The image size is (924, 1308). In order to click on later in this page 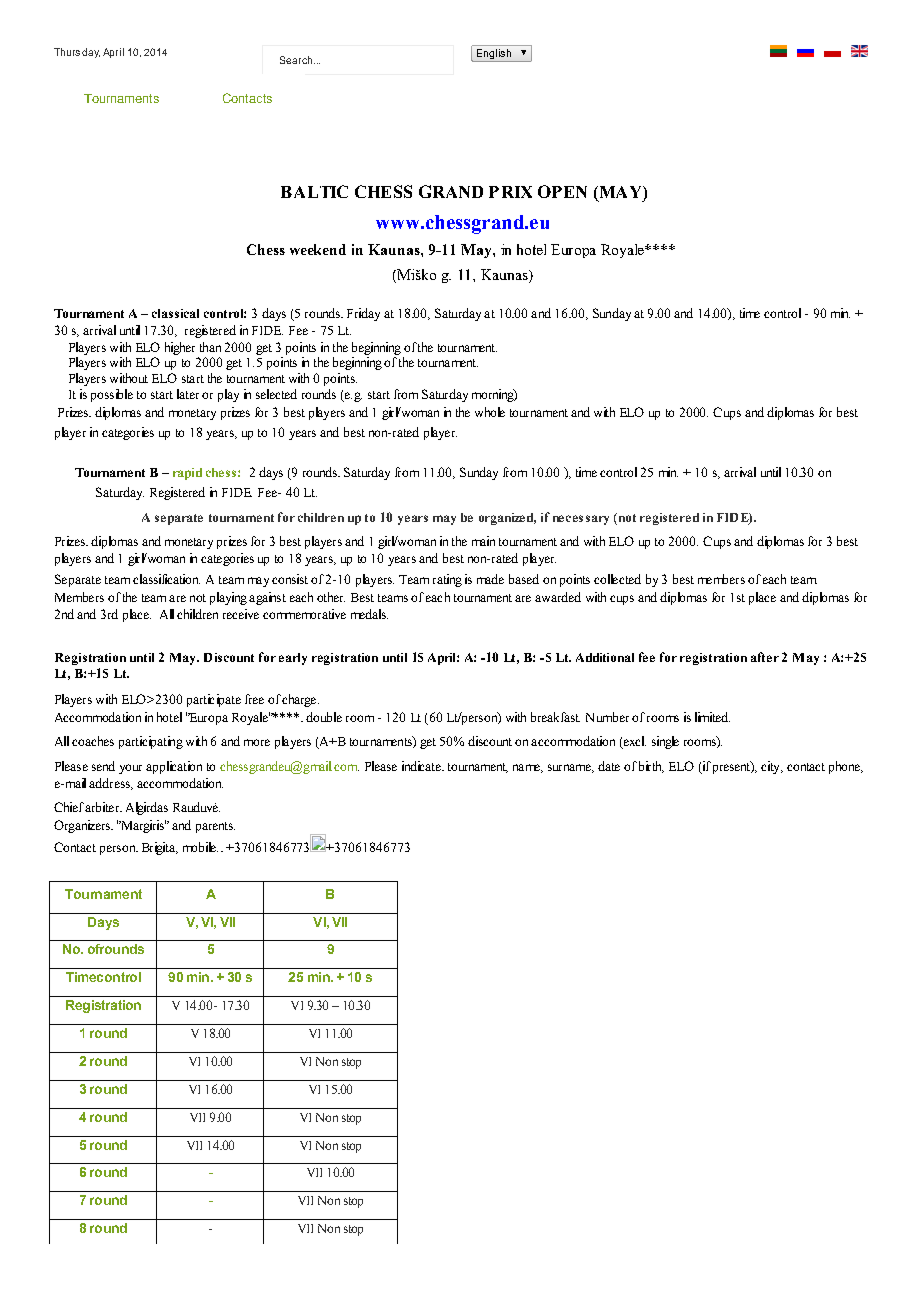, I will do `click(188, 394)`.
